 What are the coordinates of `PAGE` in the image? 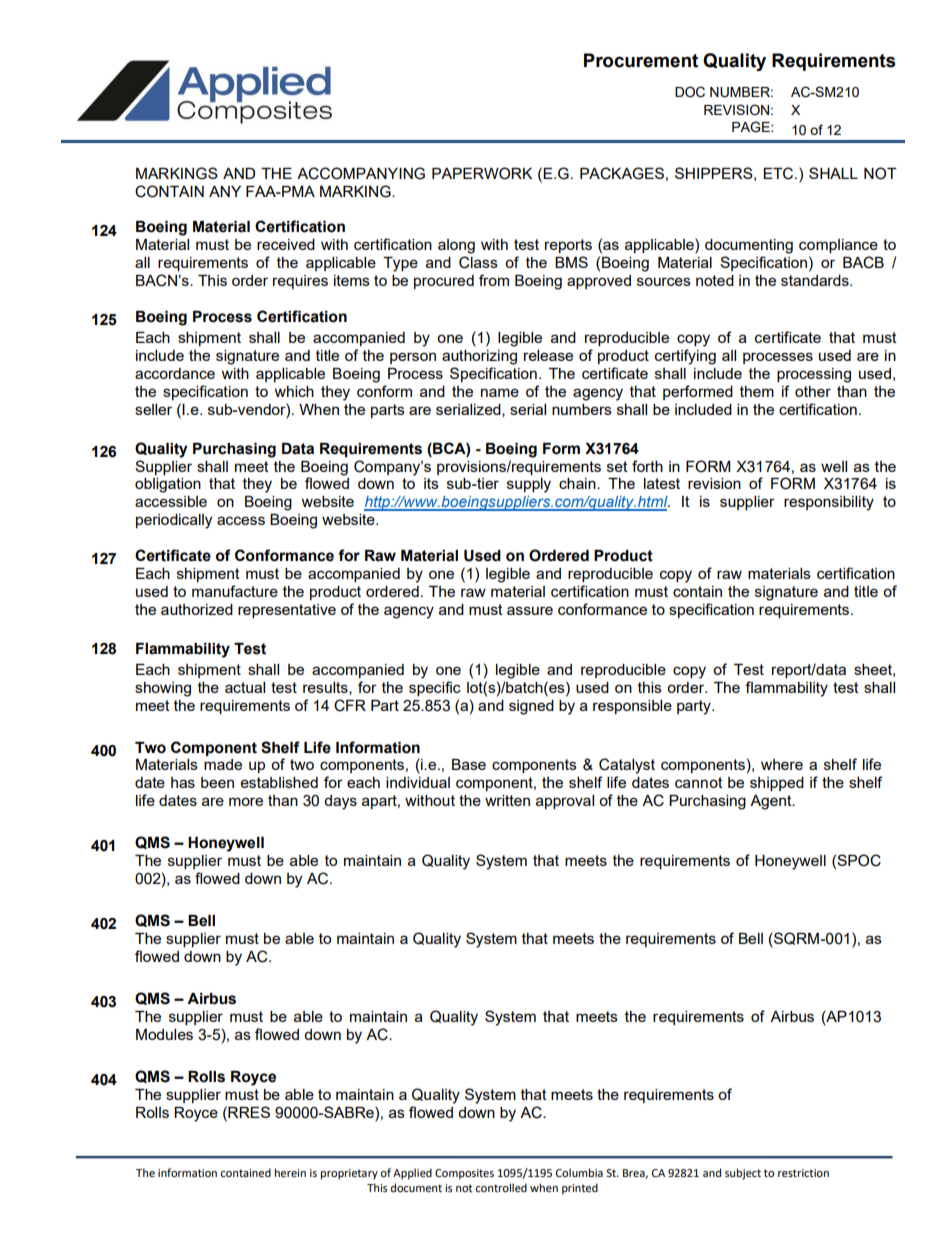 It's located at (752, 127).
